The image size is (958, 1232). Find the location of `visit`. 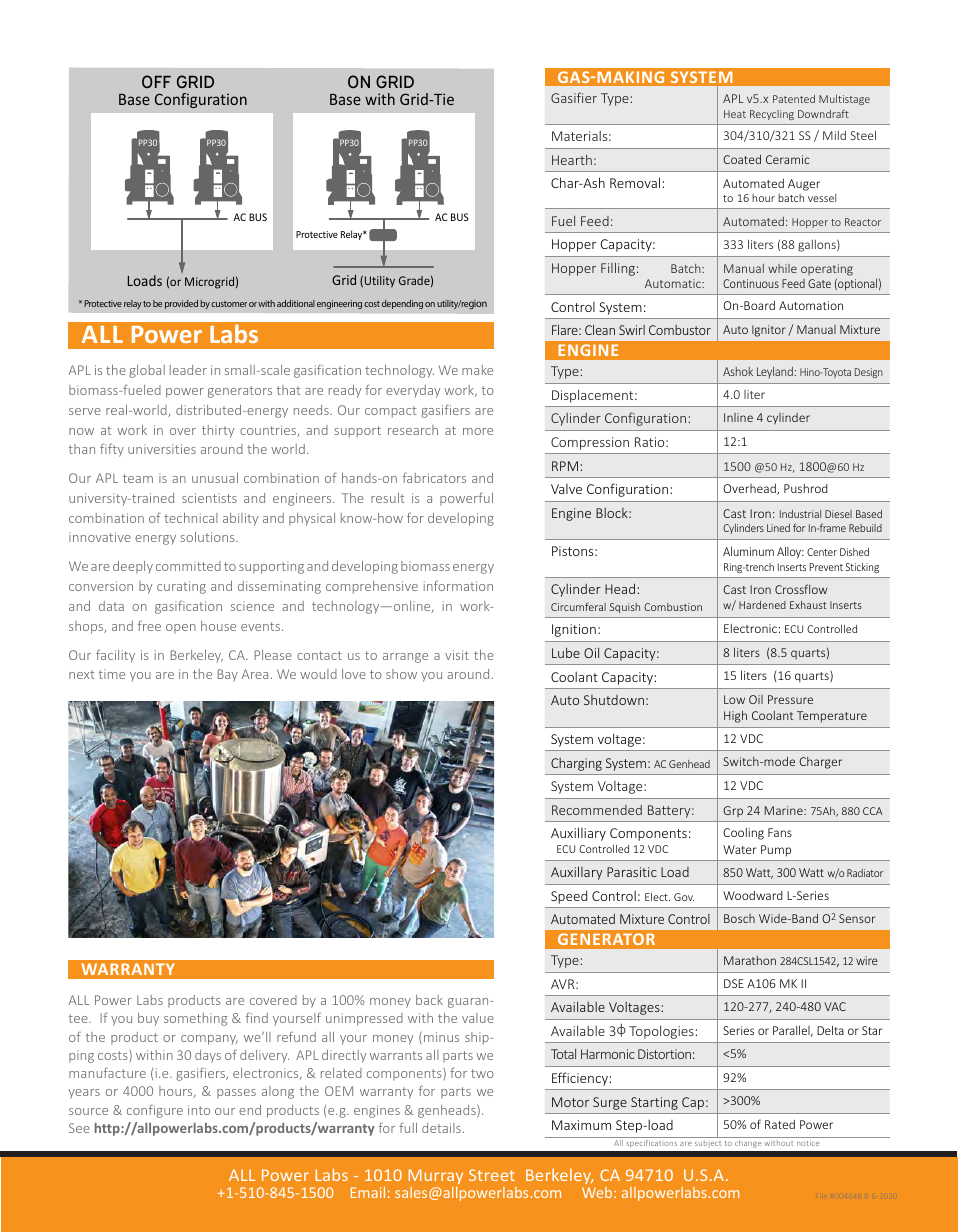

visit is located at coordinates (457, 655).
